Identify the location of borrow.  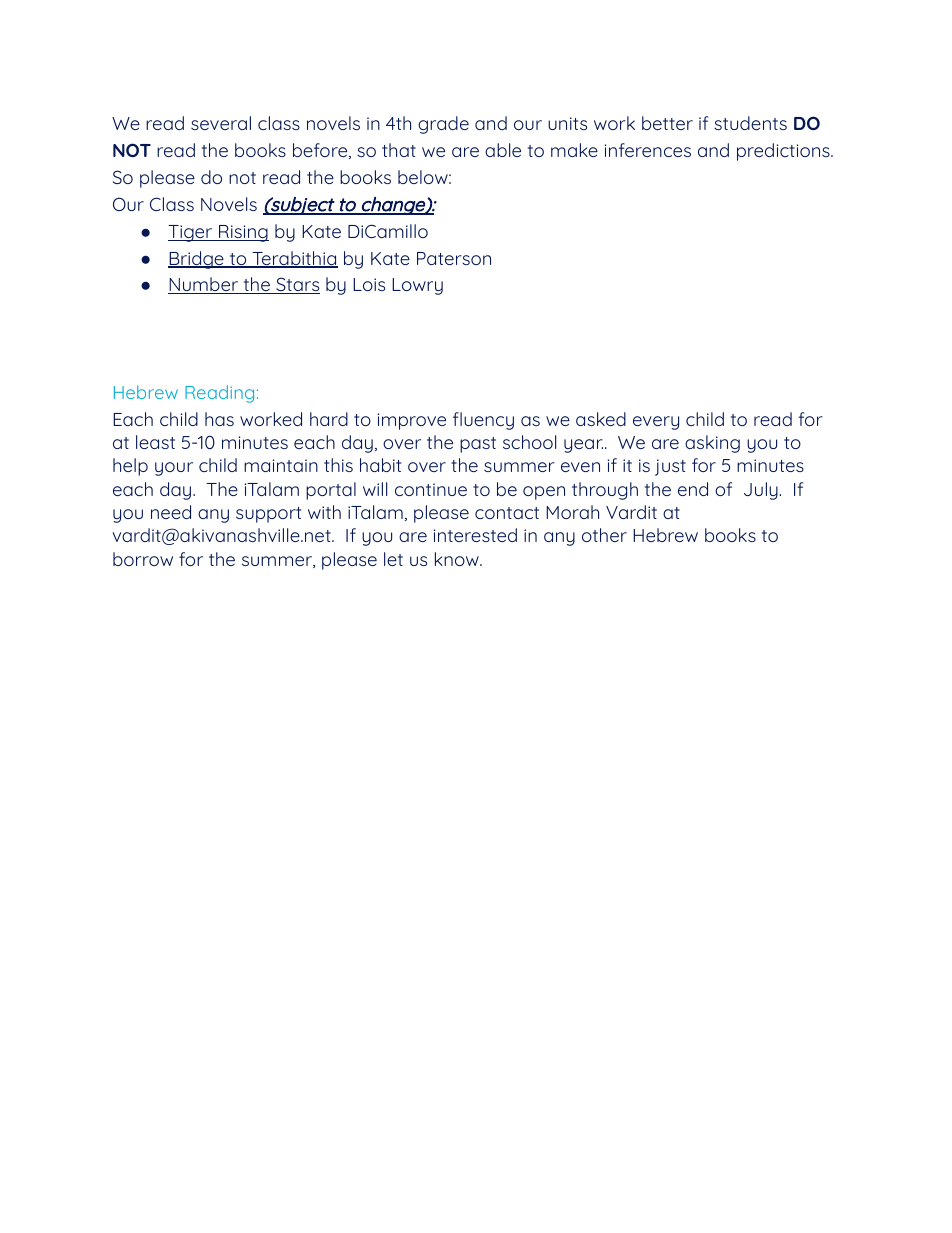
(143, 559).
